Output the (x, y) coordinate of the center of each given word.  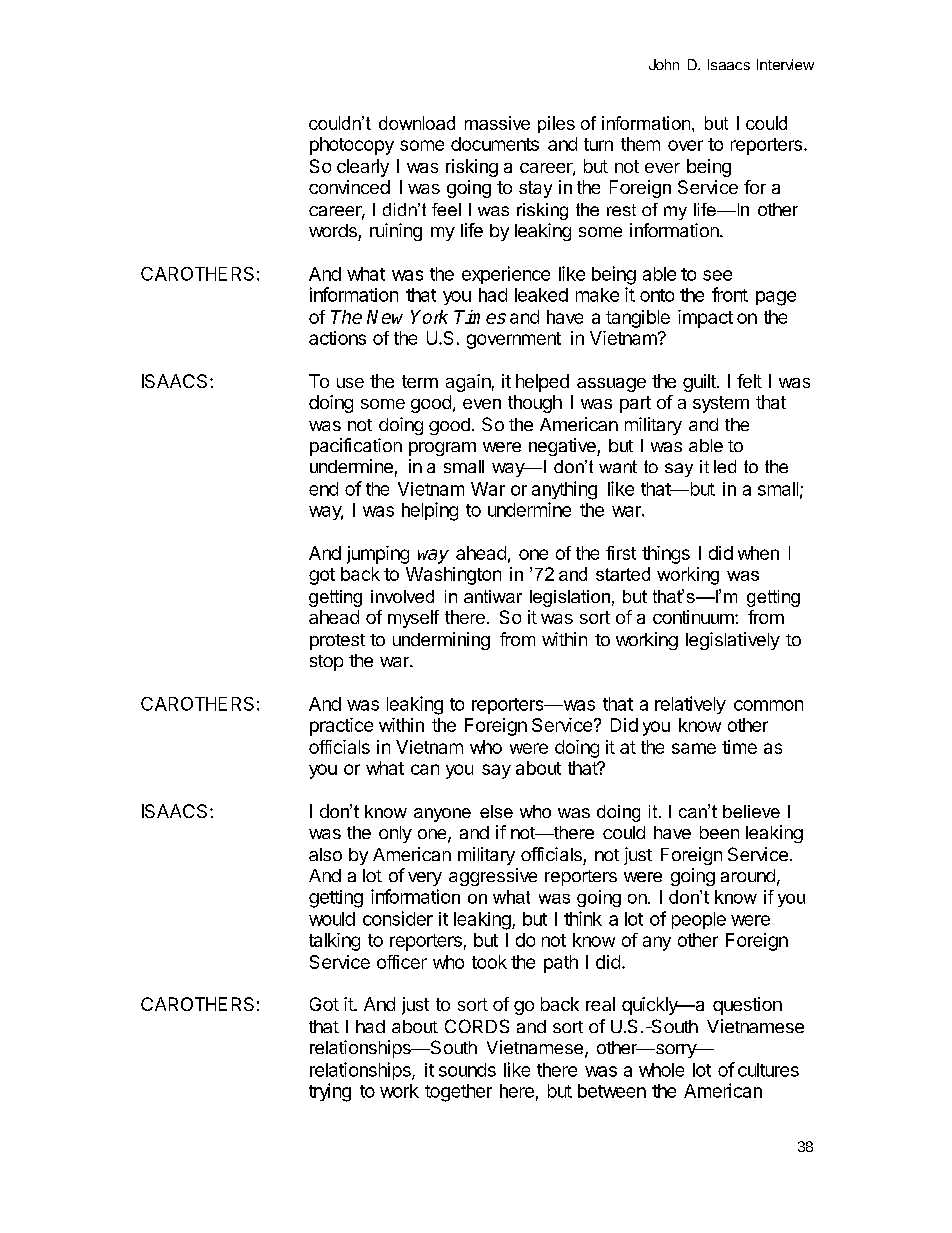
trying (330, 1092)
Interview (785, 64)
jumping (378, 555)
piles (556, 124)
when (758, 553)
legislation (570, 598)
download (417, 123)
